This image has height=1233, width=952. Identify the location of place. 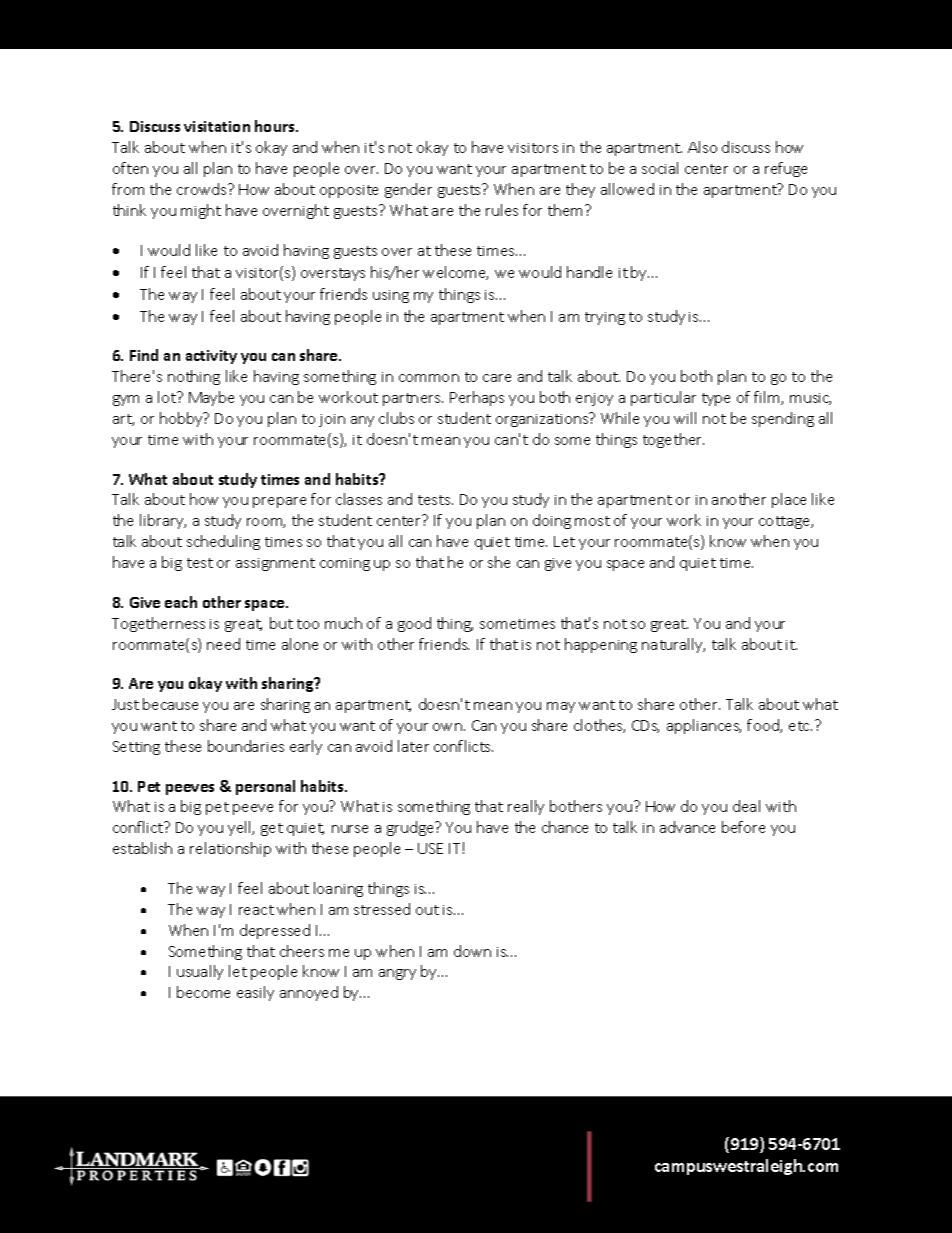
(789, 500).
